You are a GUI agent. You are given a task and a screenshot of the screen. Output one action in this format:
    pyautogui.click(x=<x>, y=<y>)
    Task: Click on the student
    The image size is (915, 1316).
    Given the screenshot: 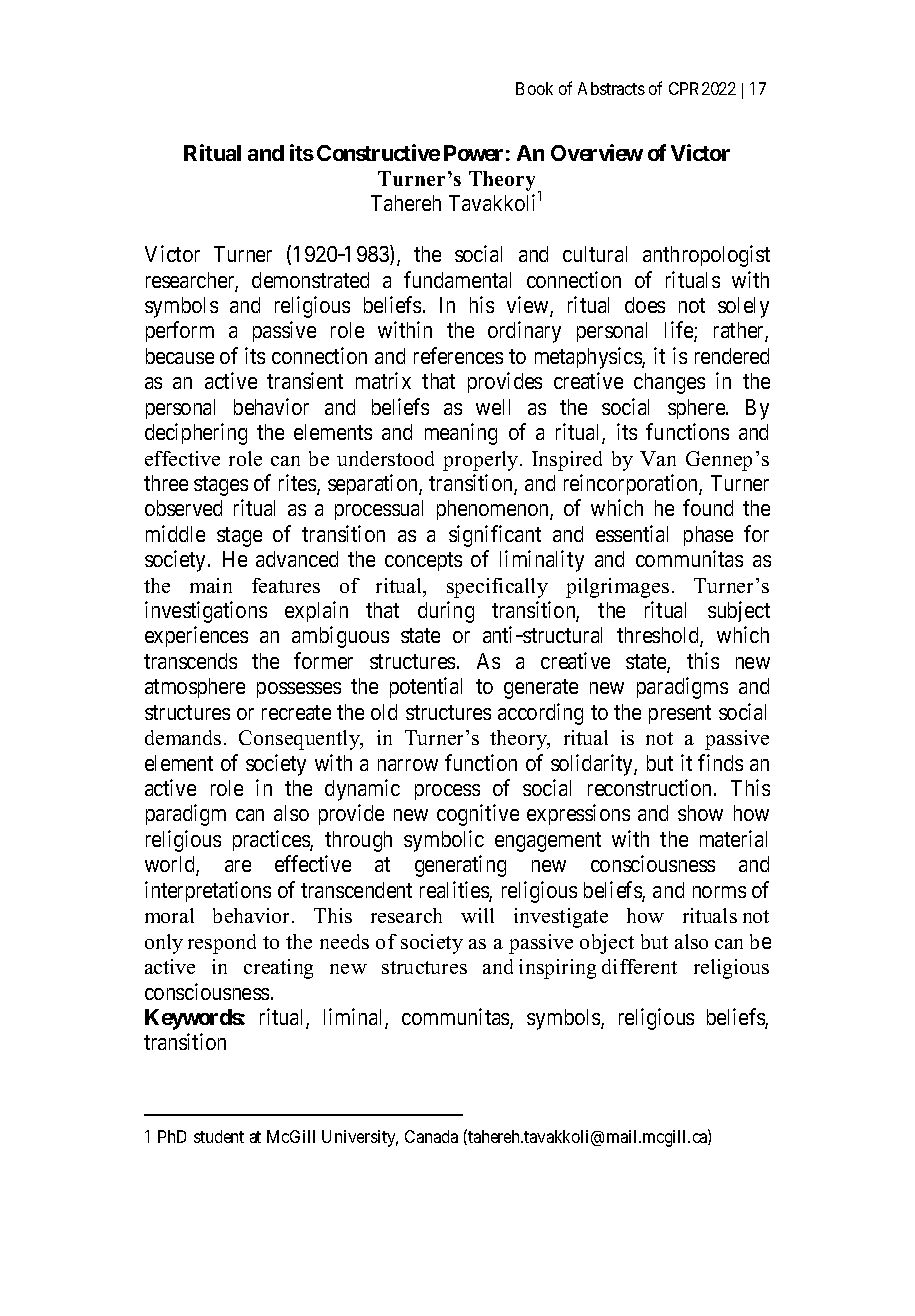 What is the action you would take?
    pyautogui.click(x=219, y=1136)
